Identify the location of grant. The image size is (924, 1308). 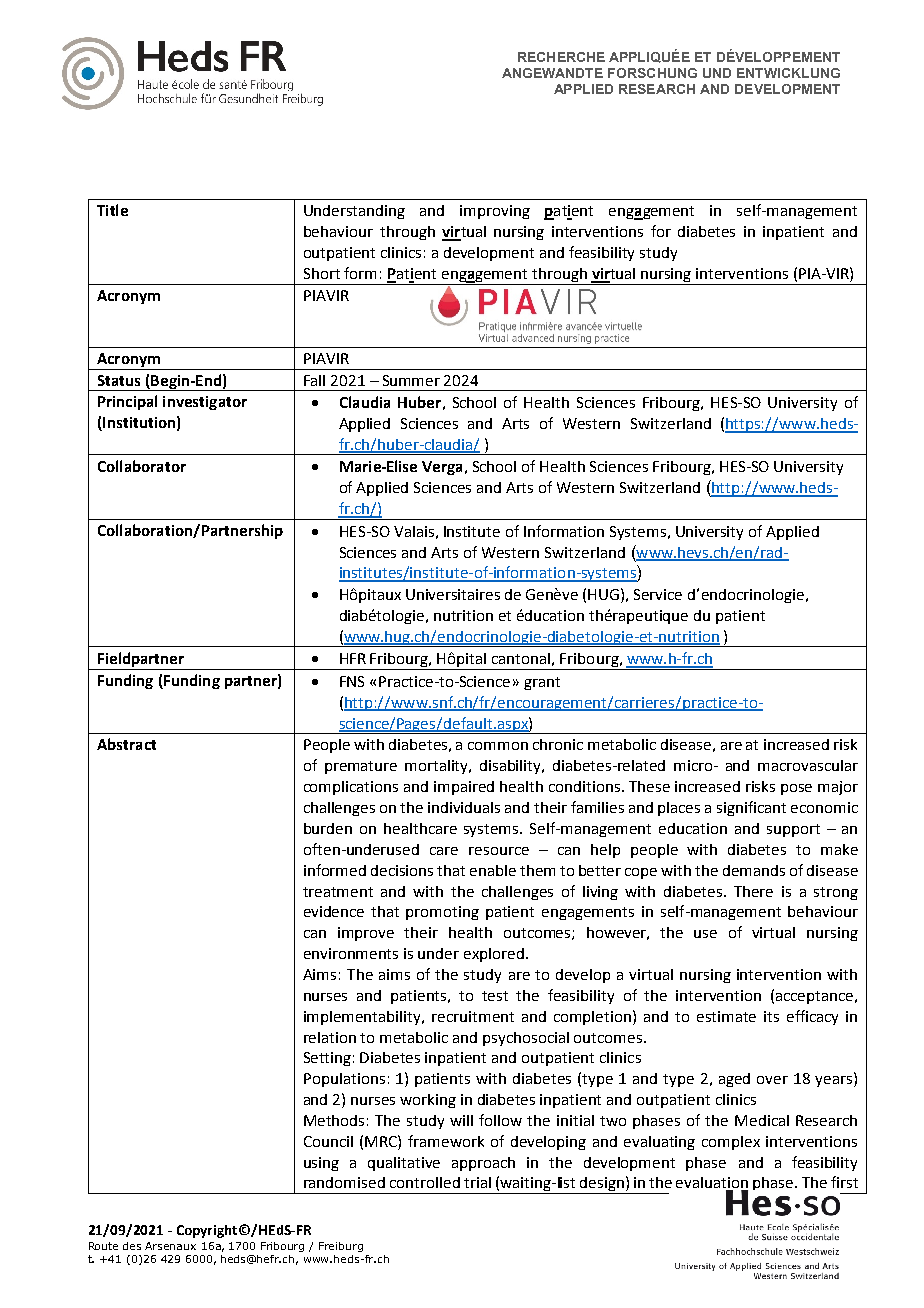
(542, 683).
